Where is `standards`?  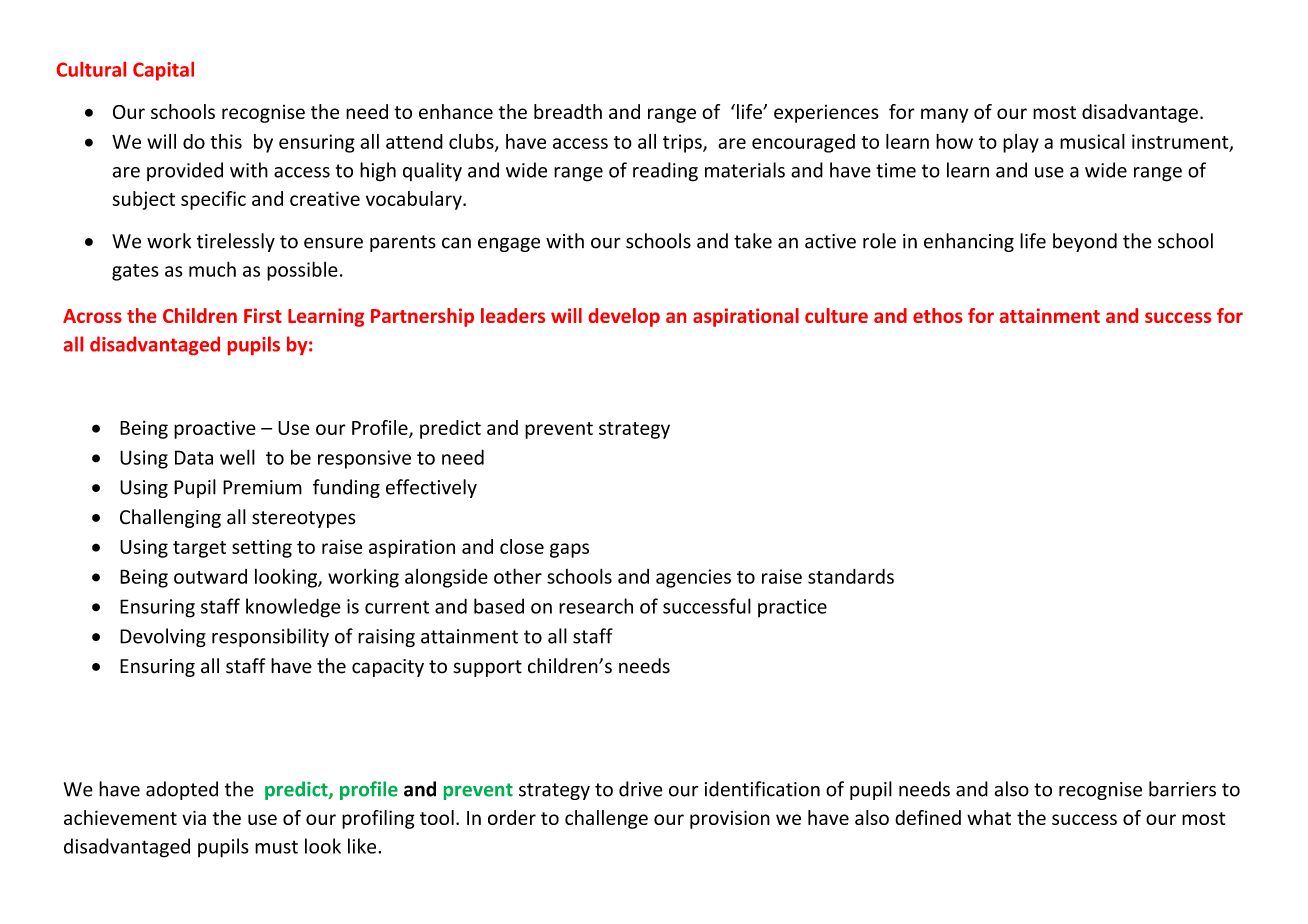
standards is located at coordinates (851, 576).
